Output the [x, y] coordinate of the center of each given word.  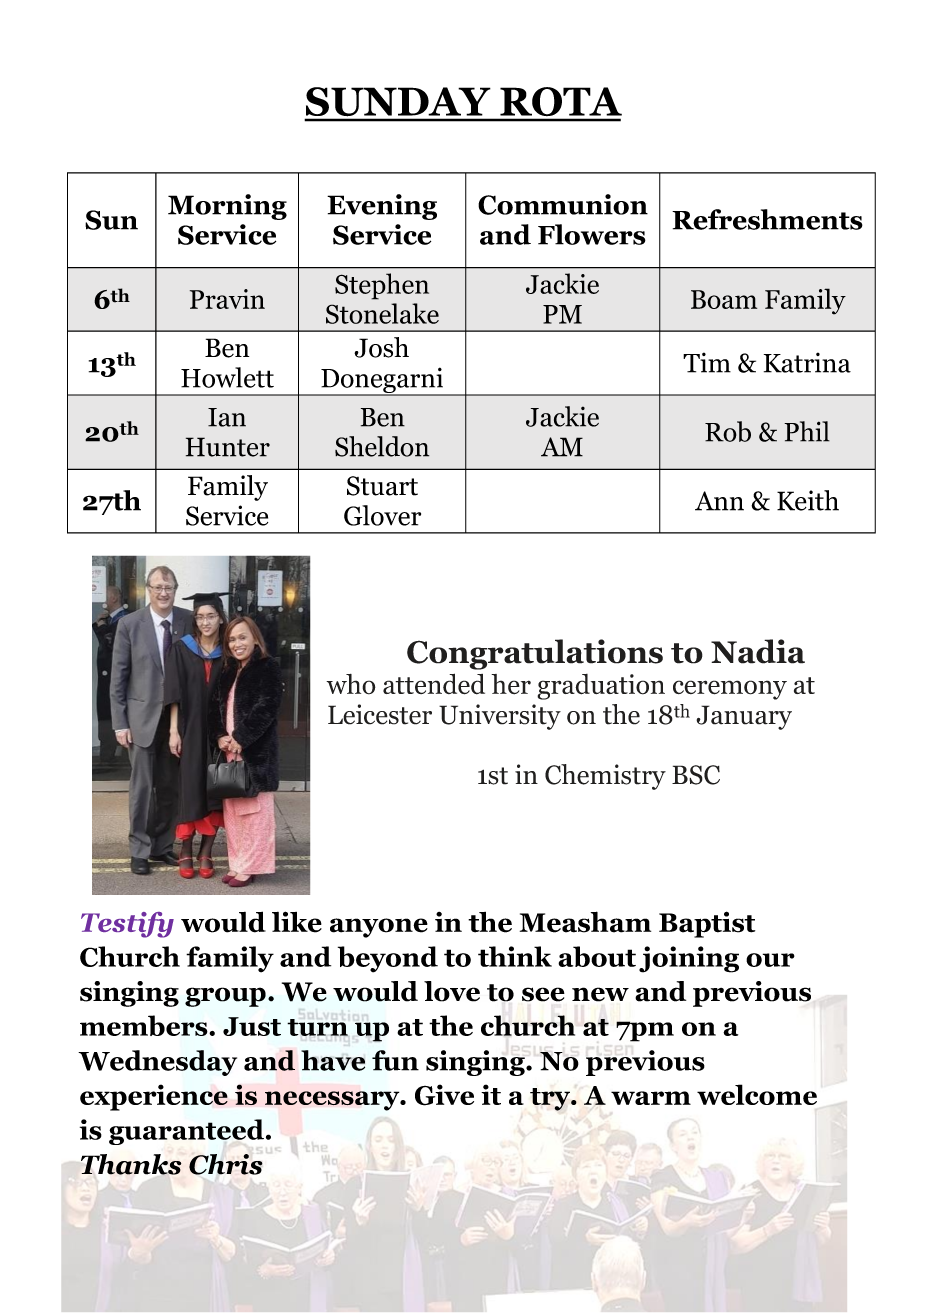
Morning [227, 207]
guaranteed [186, 1132]
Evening [382, 207]
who [351, 684]
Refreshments [767, 219]
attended [434, 684]
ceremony [730, 690]
